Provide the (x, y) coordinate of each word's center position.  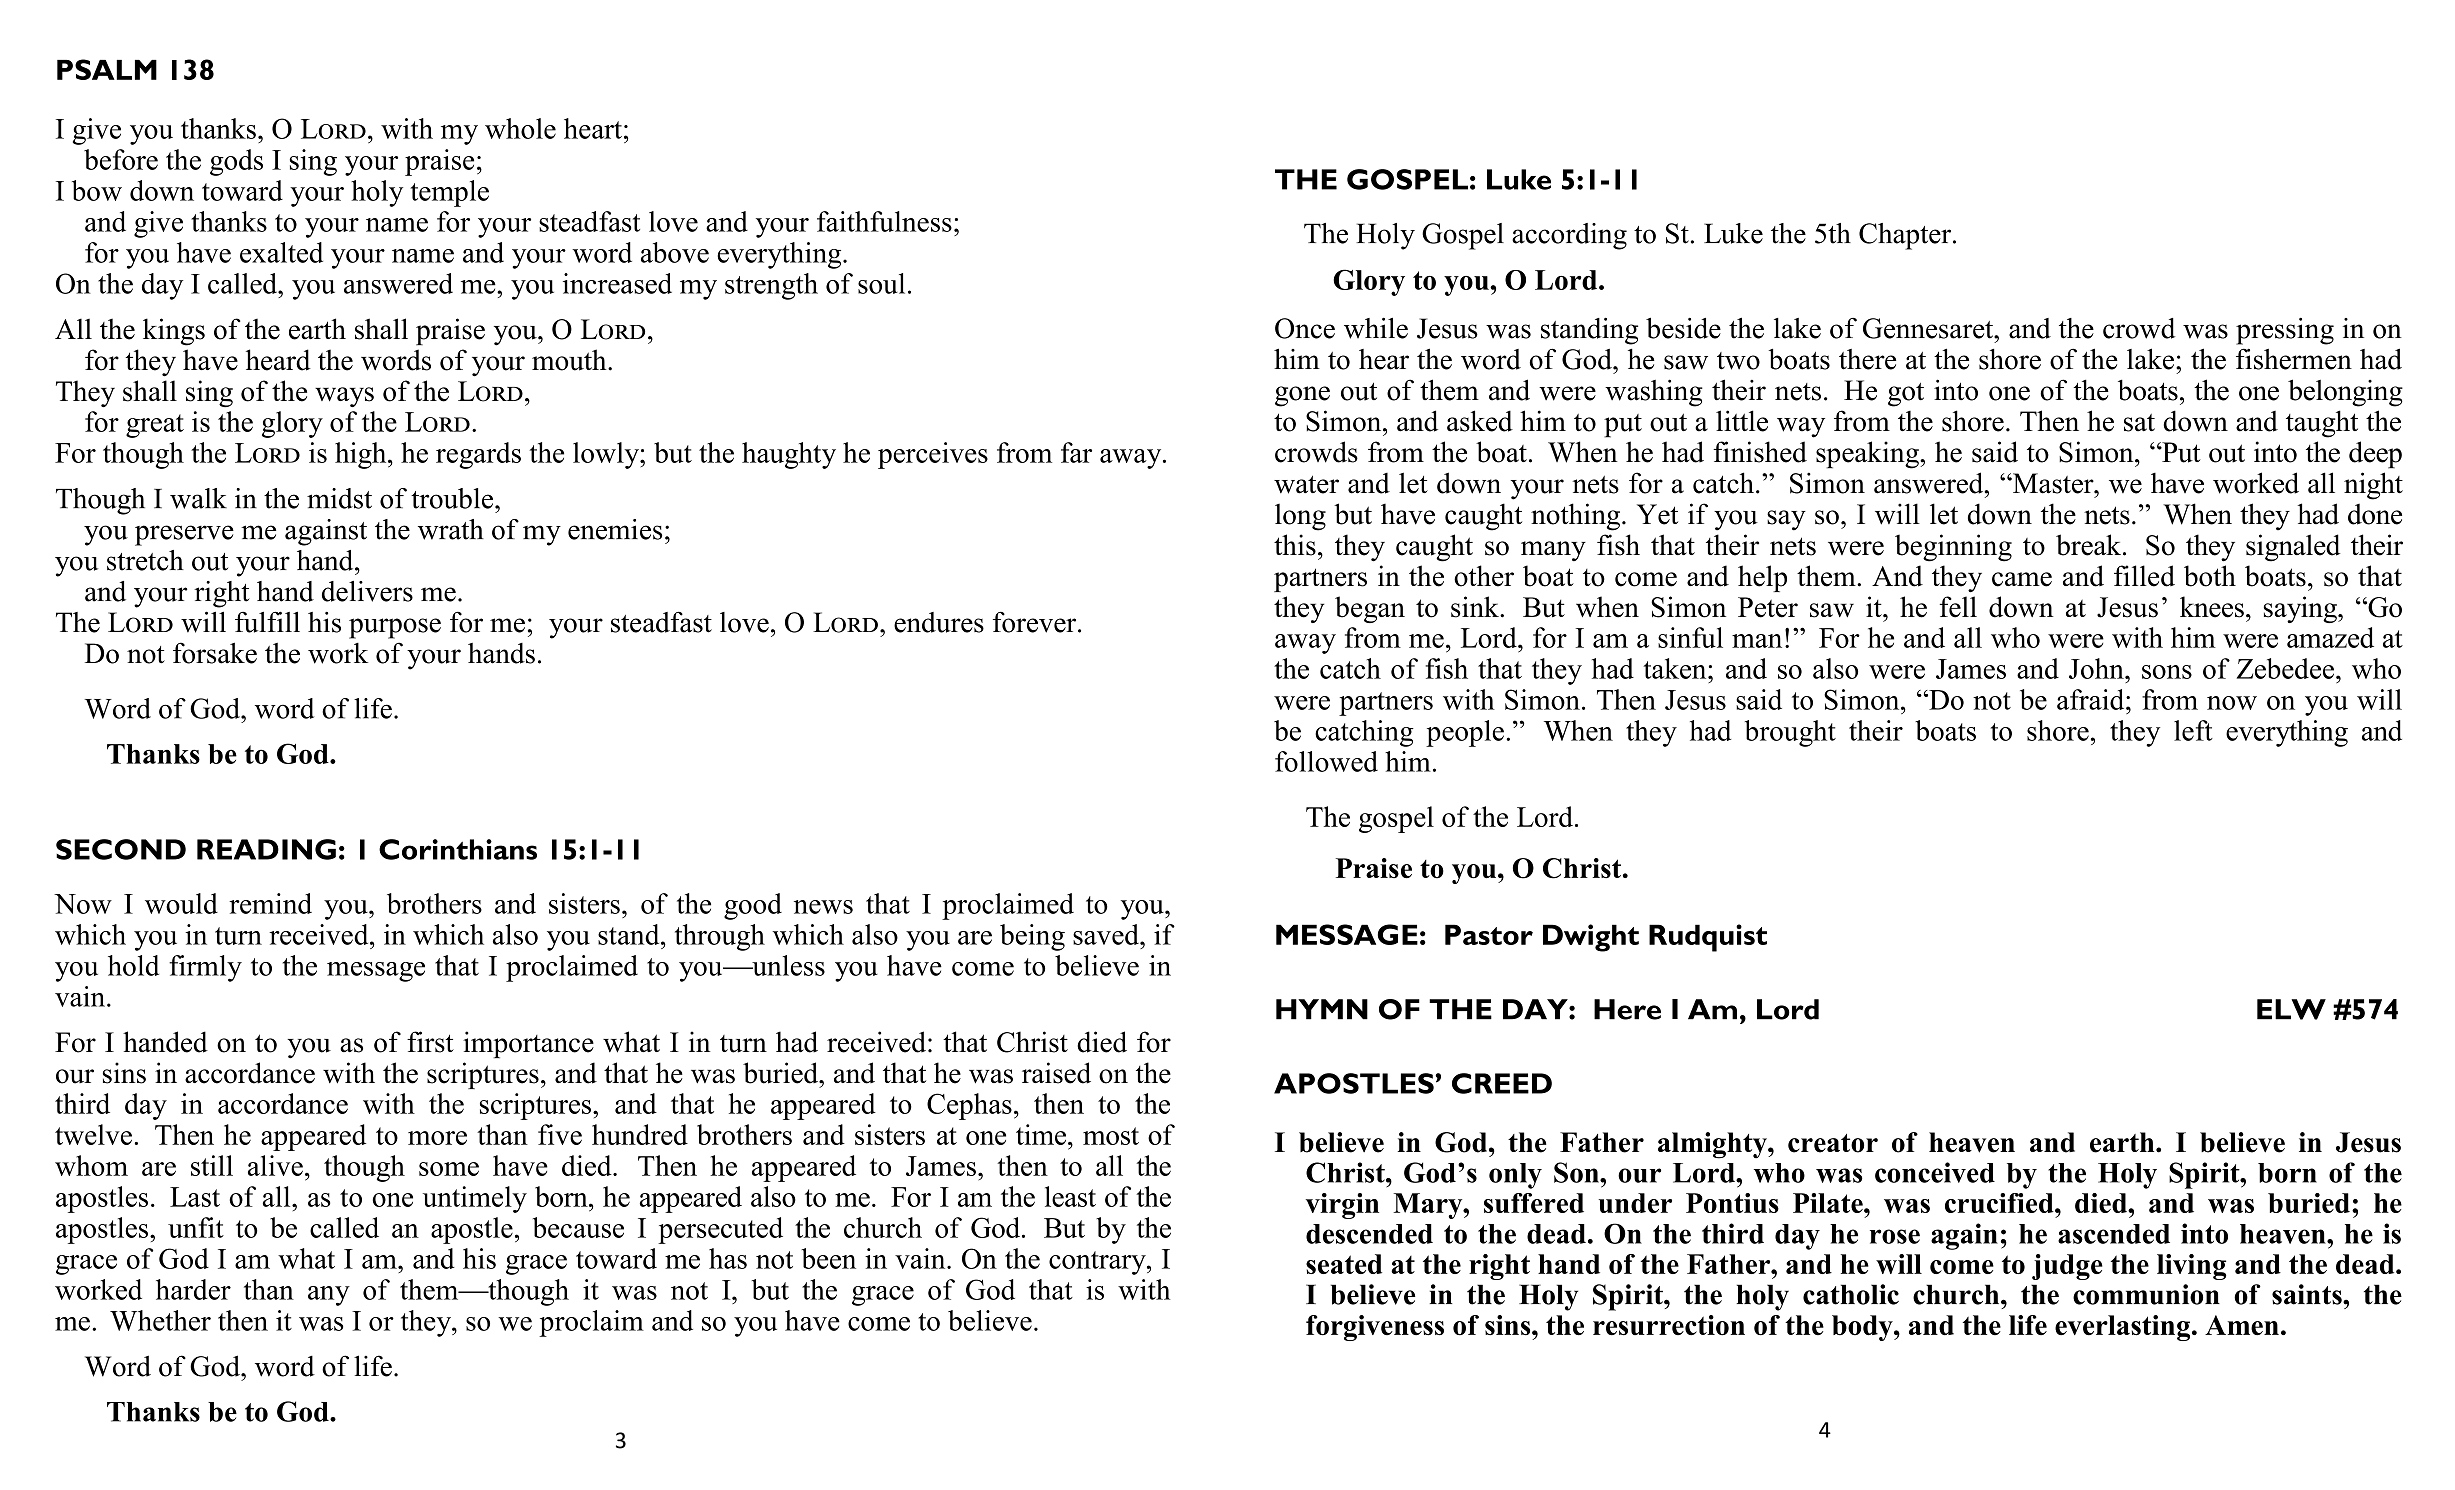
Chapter (1906, 236)
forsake (215, 653)
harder (193, 1289)
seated (1344, 1264)
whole (520, 128)
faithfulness (884, 221)
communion (2146, 1294)
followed (1326, 761)
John (2097, 668)
